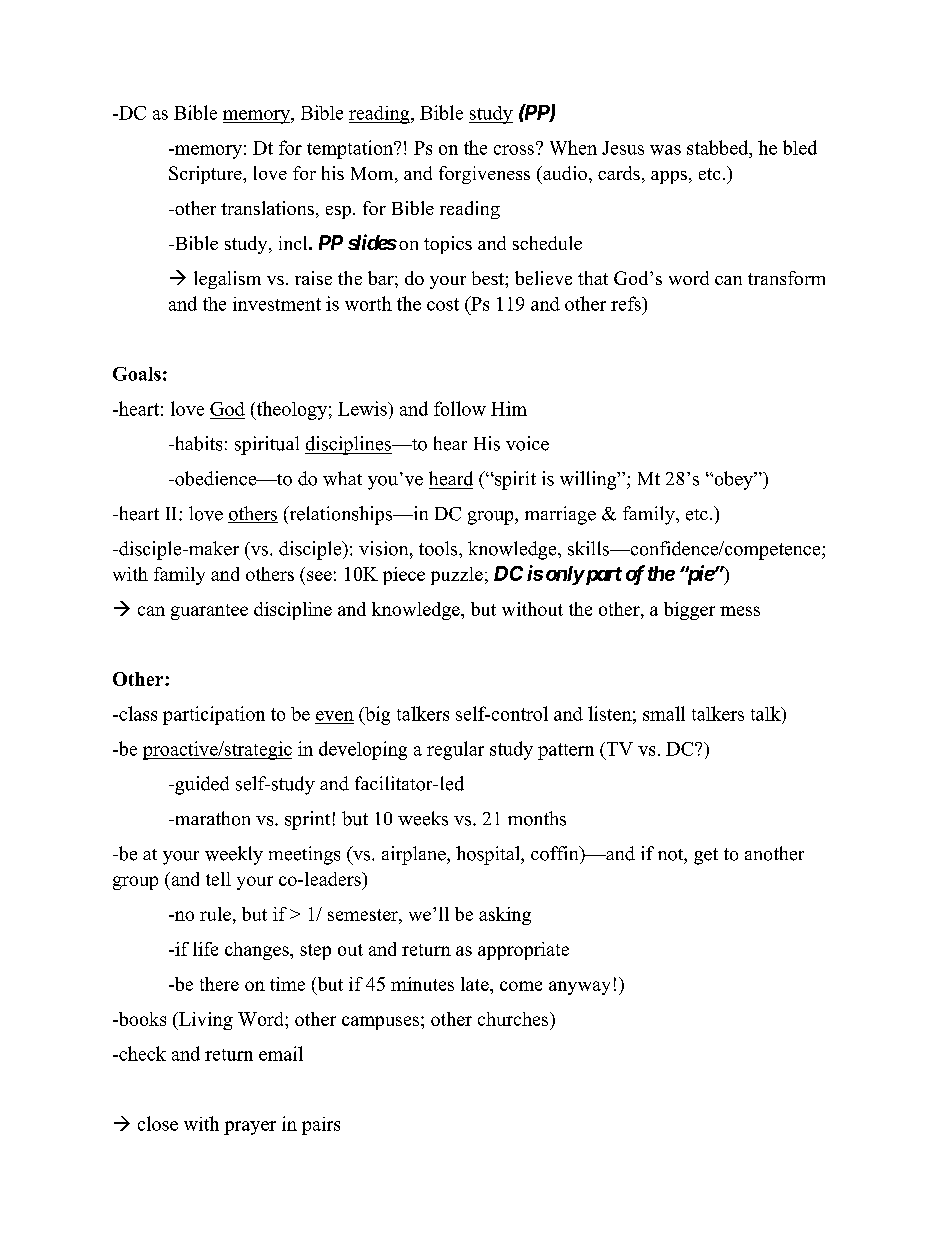 The height and width of the page is (1233, 952). Describe the element at coordinates (719, 147) in the page. I see `stabbed` at that location.
